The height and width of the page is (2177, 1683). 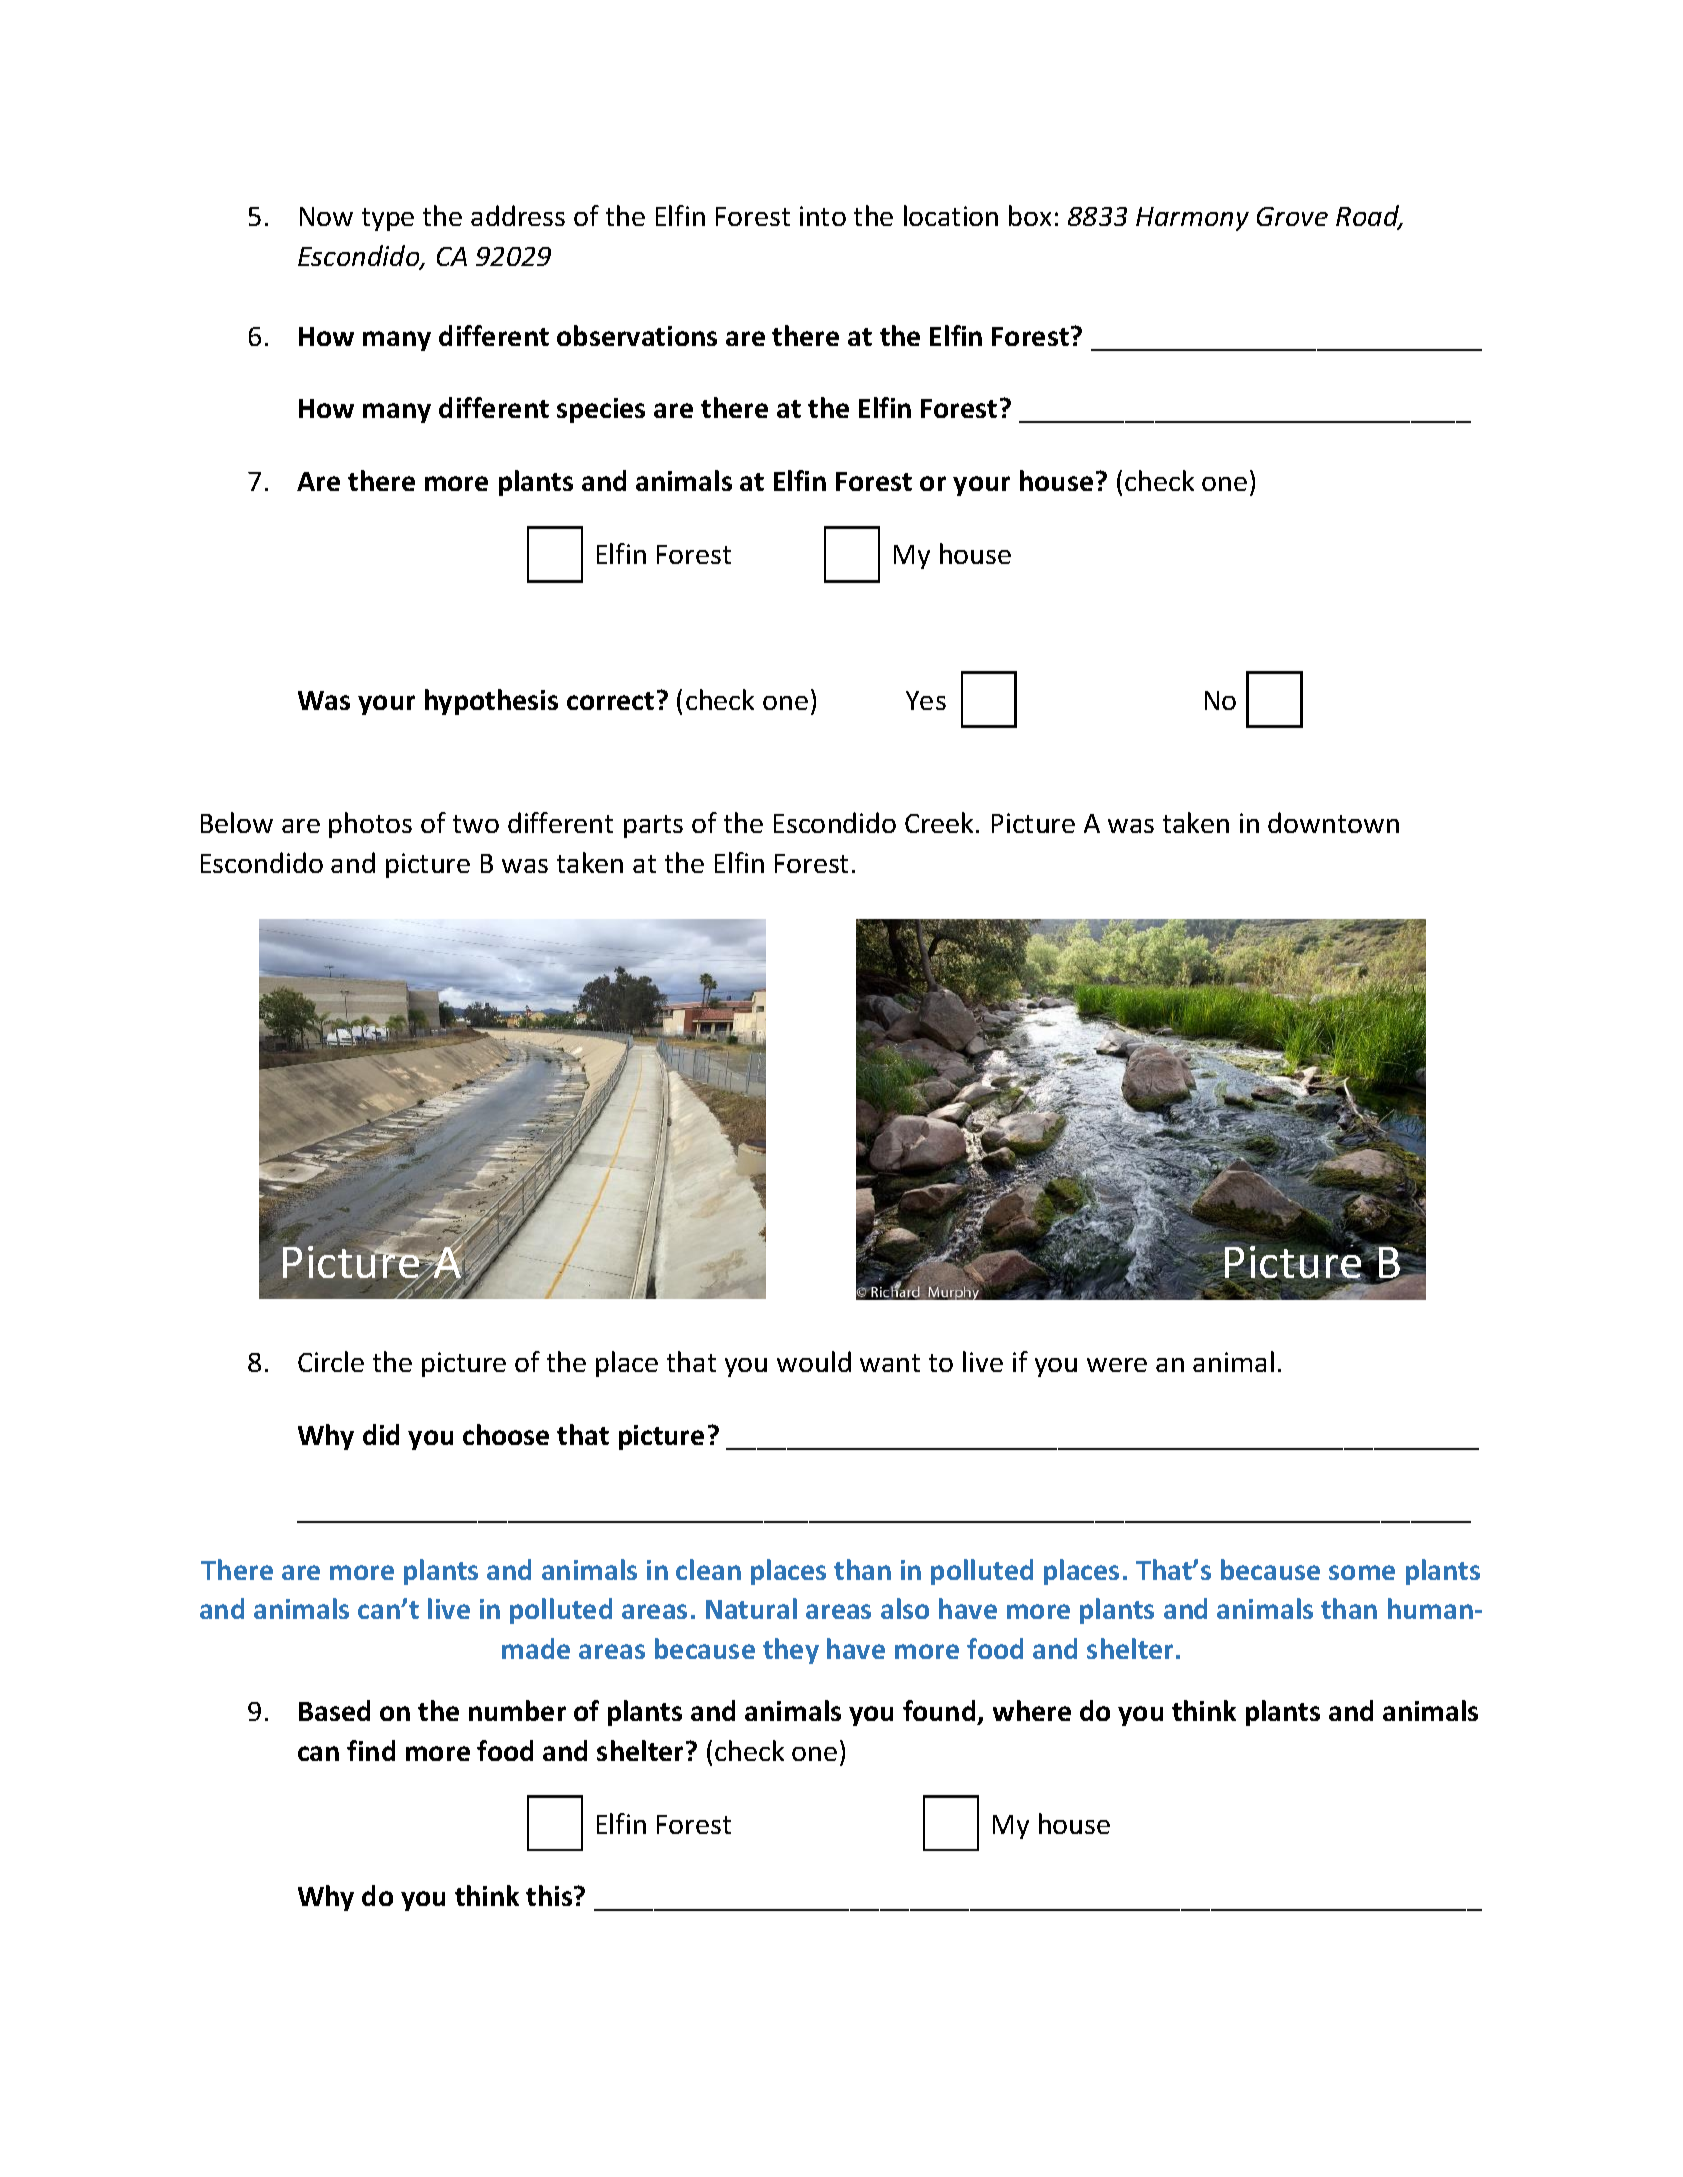 What do you see at coordinates (370, 825) in the page?
I see `photos` at bounding box center [370, 825].
